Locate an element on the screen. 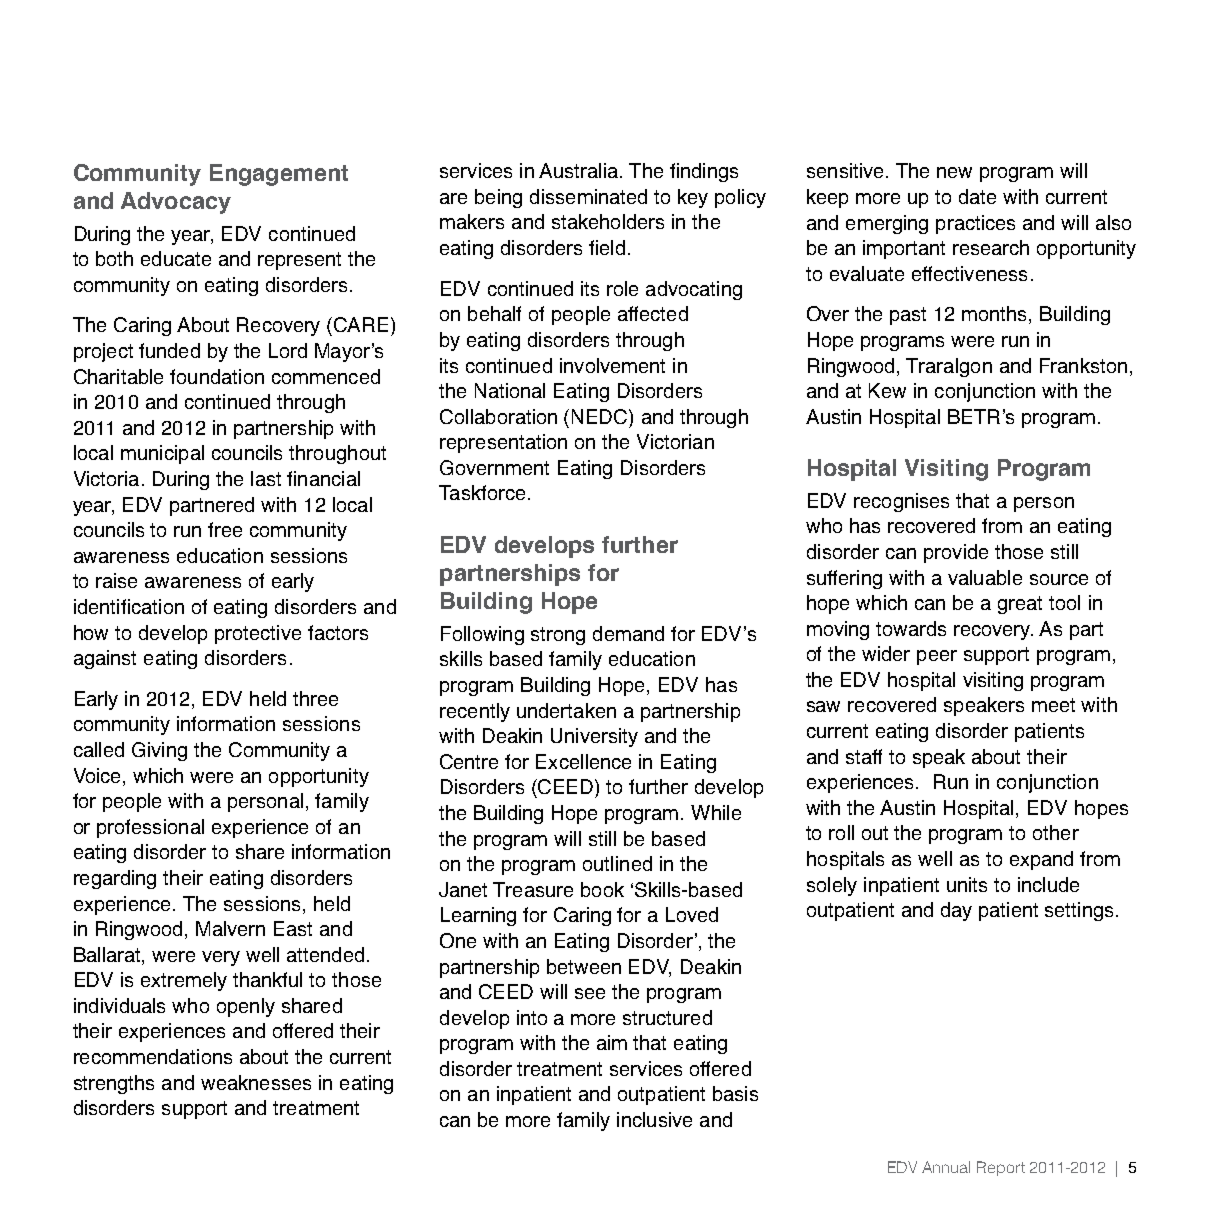 This screenshot has width=1209, height=1209. Taskforce is located at coordinates (482, 492).
